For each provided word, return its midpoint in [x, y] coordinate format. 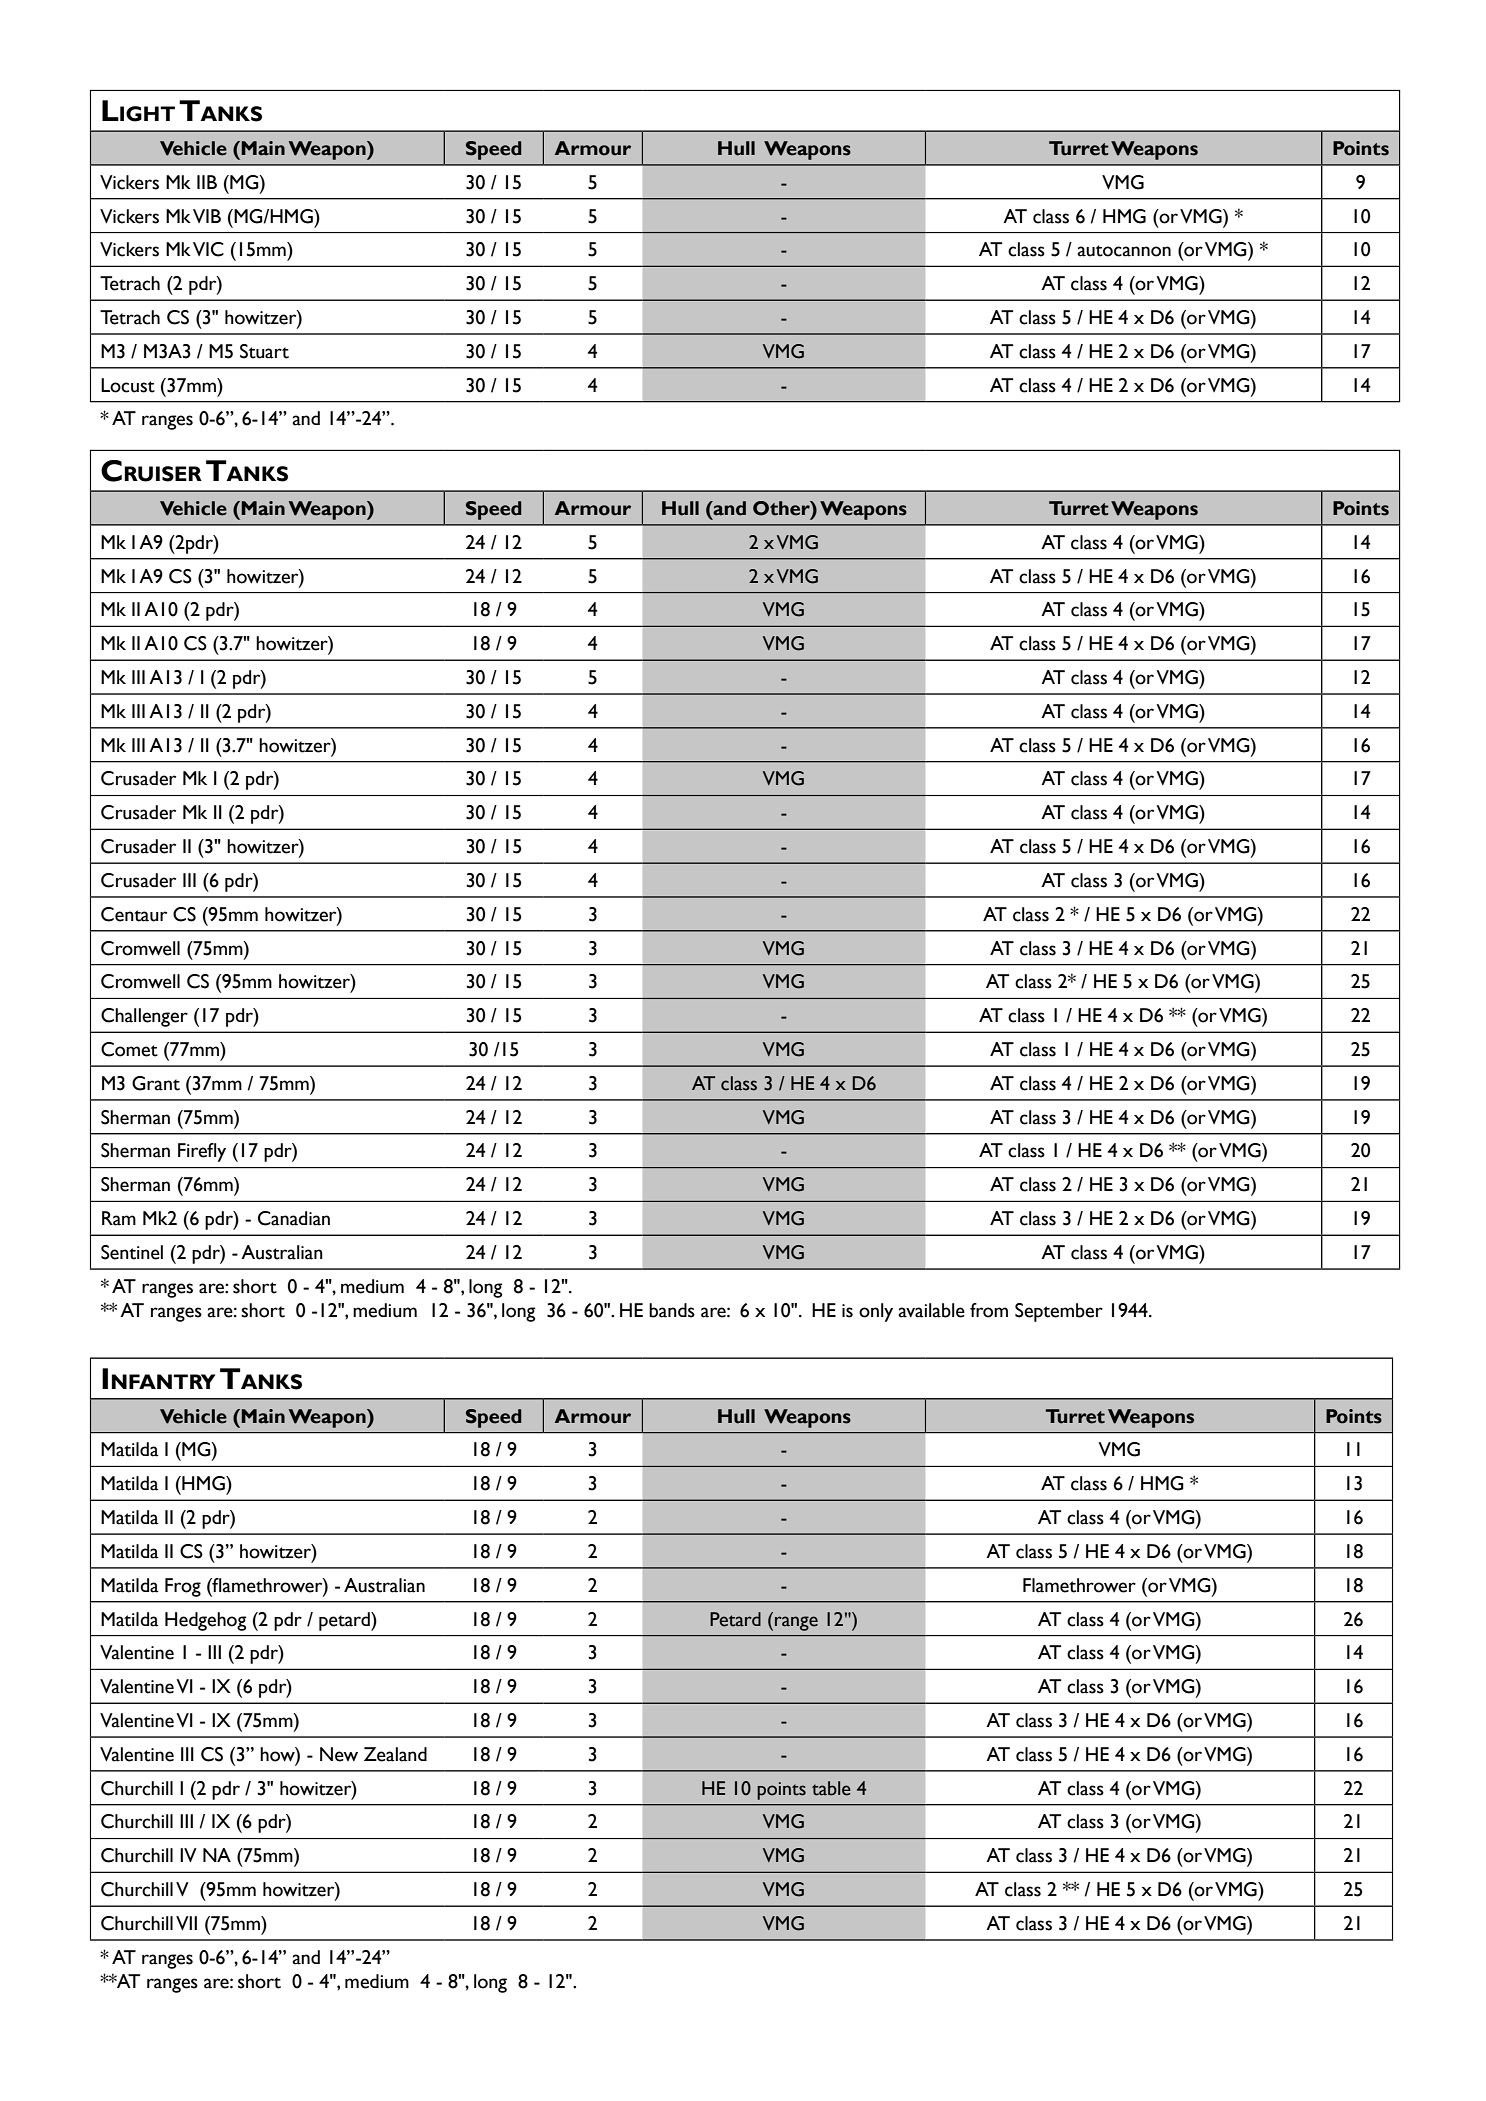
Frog [183, 1587]
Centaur [134, 914]
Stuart [264, 351]
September [1059, 1312]
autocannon [1124, 251]
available [931, 1310]
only [876, 1312]
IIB [207, 182]
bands [672, 1310]
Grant [156, 1083]
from [989, 1310]
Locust [128, 385]
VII [186, 1923]
